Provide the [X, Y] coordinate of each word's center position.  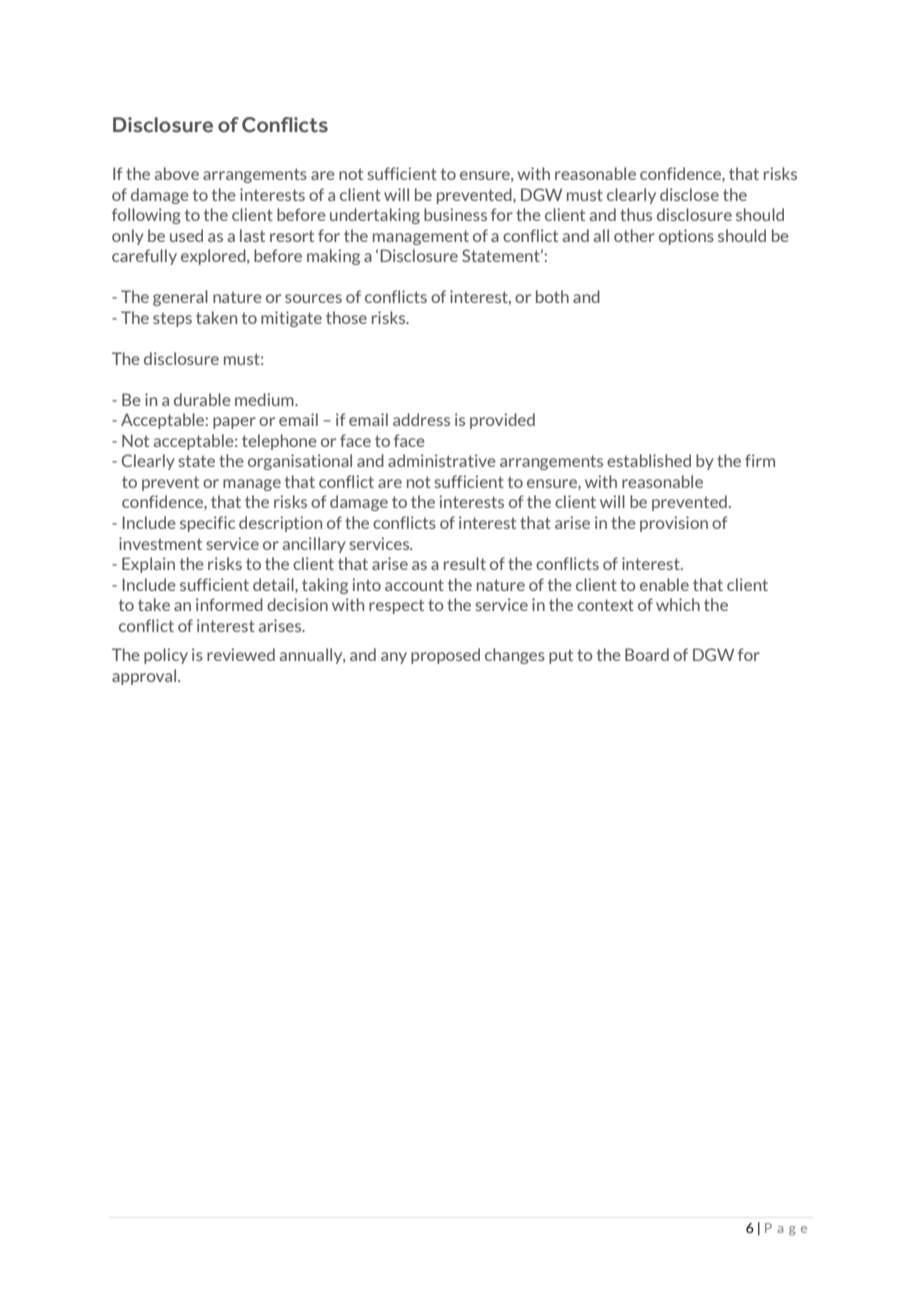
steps [172, 319]
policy [166, 656]
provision [674, 524]
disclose [689, 194]
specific [207, 524]
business [455, 214]
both [552, 296]
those [346, 317]
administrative [442, 460]
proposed [445, 656]
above [177, 173]
